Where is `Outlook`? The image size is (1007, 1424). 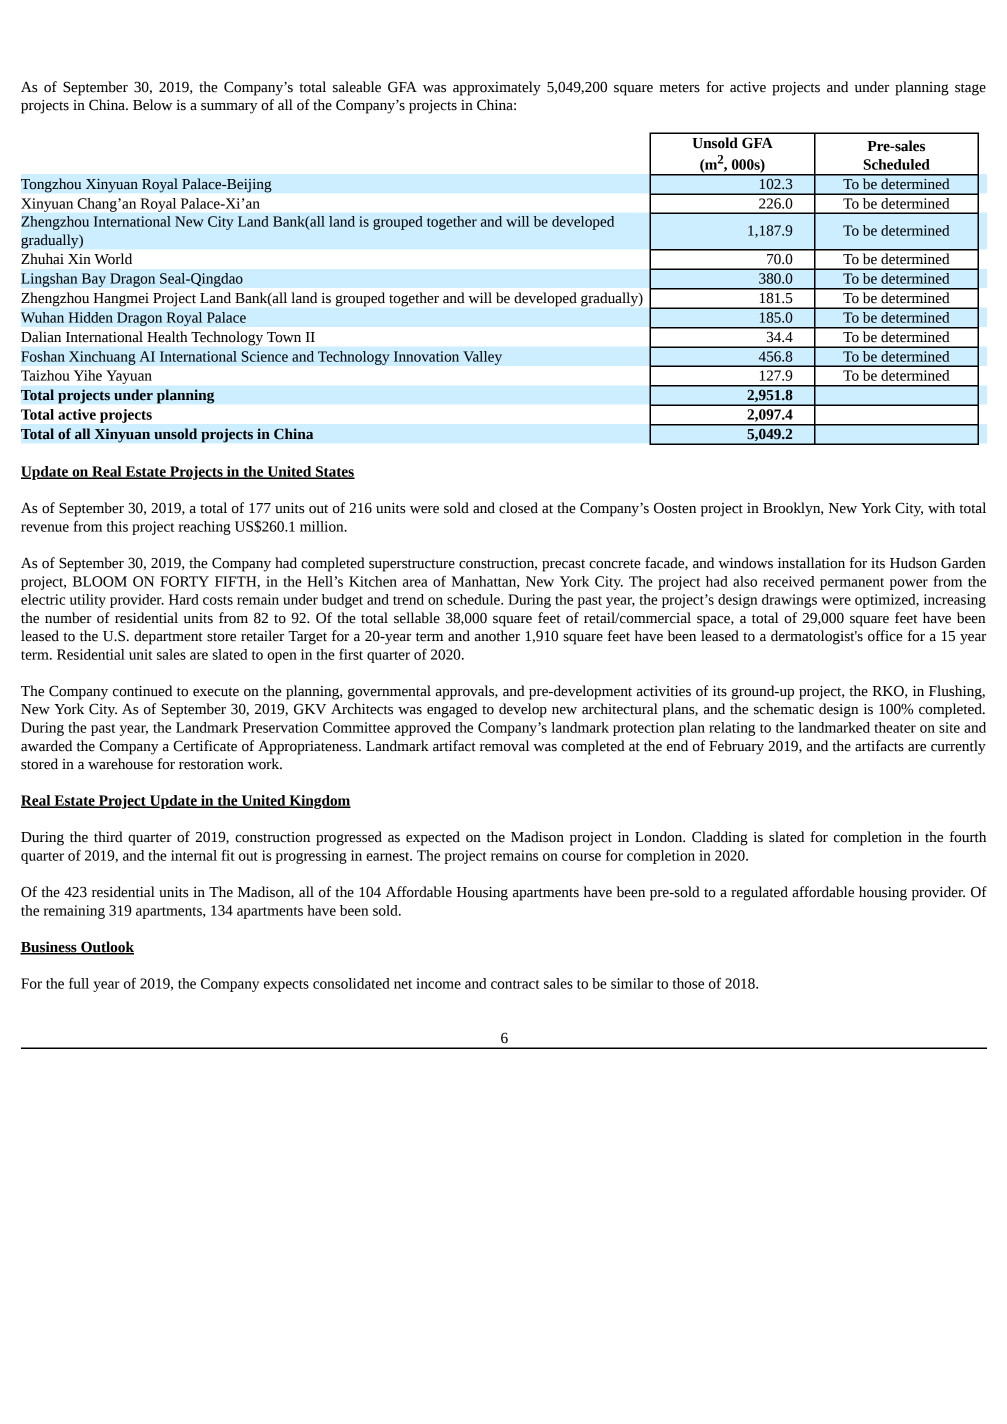 Outlook is located at coordinates (106, 947).
